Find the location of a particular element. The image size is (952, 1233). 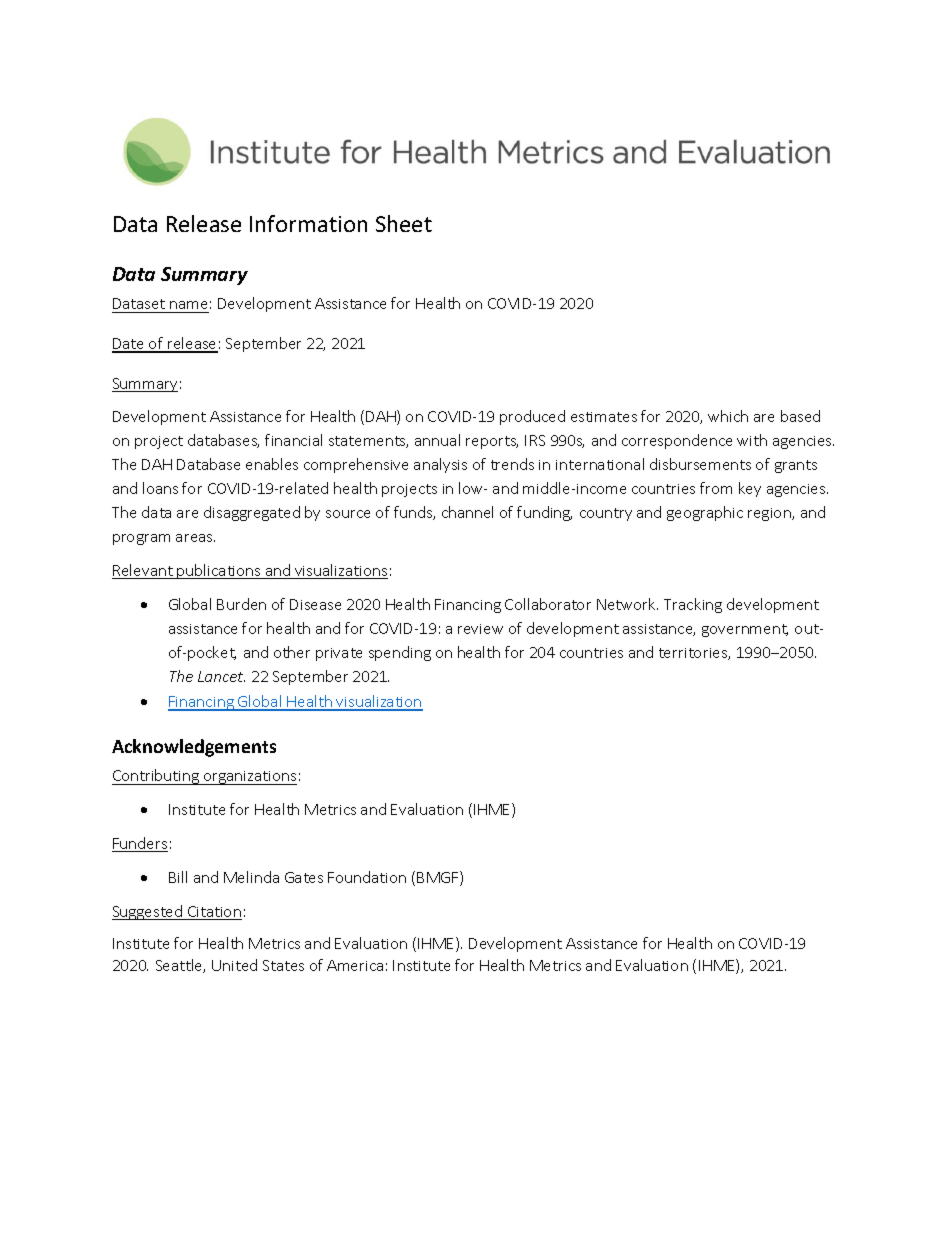

Burden is located at coordinates (241, 604).
